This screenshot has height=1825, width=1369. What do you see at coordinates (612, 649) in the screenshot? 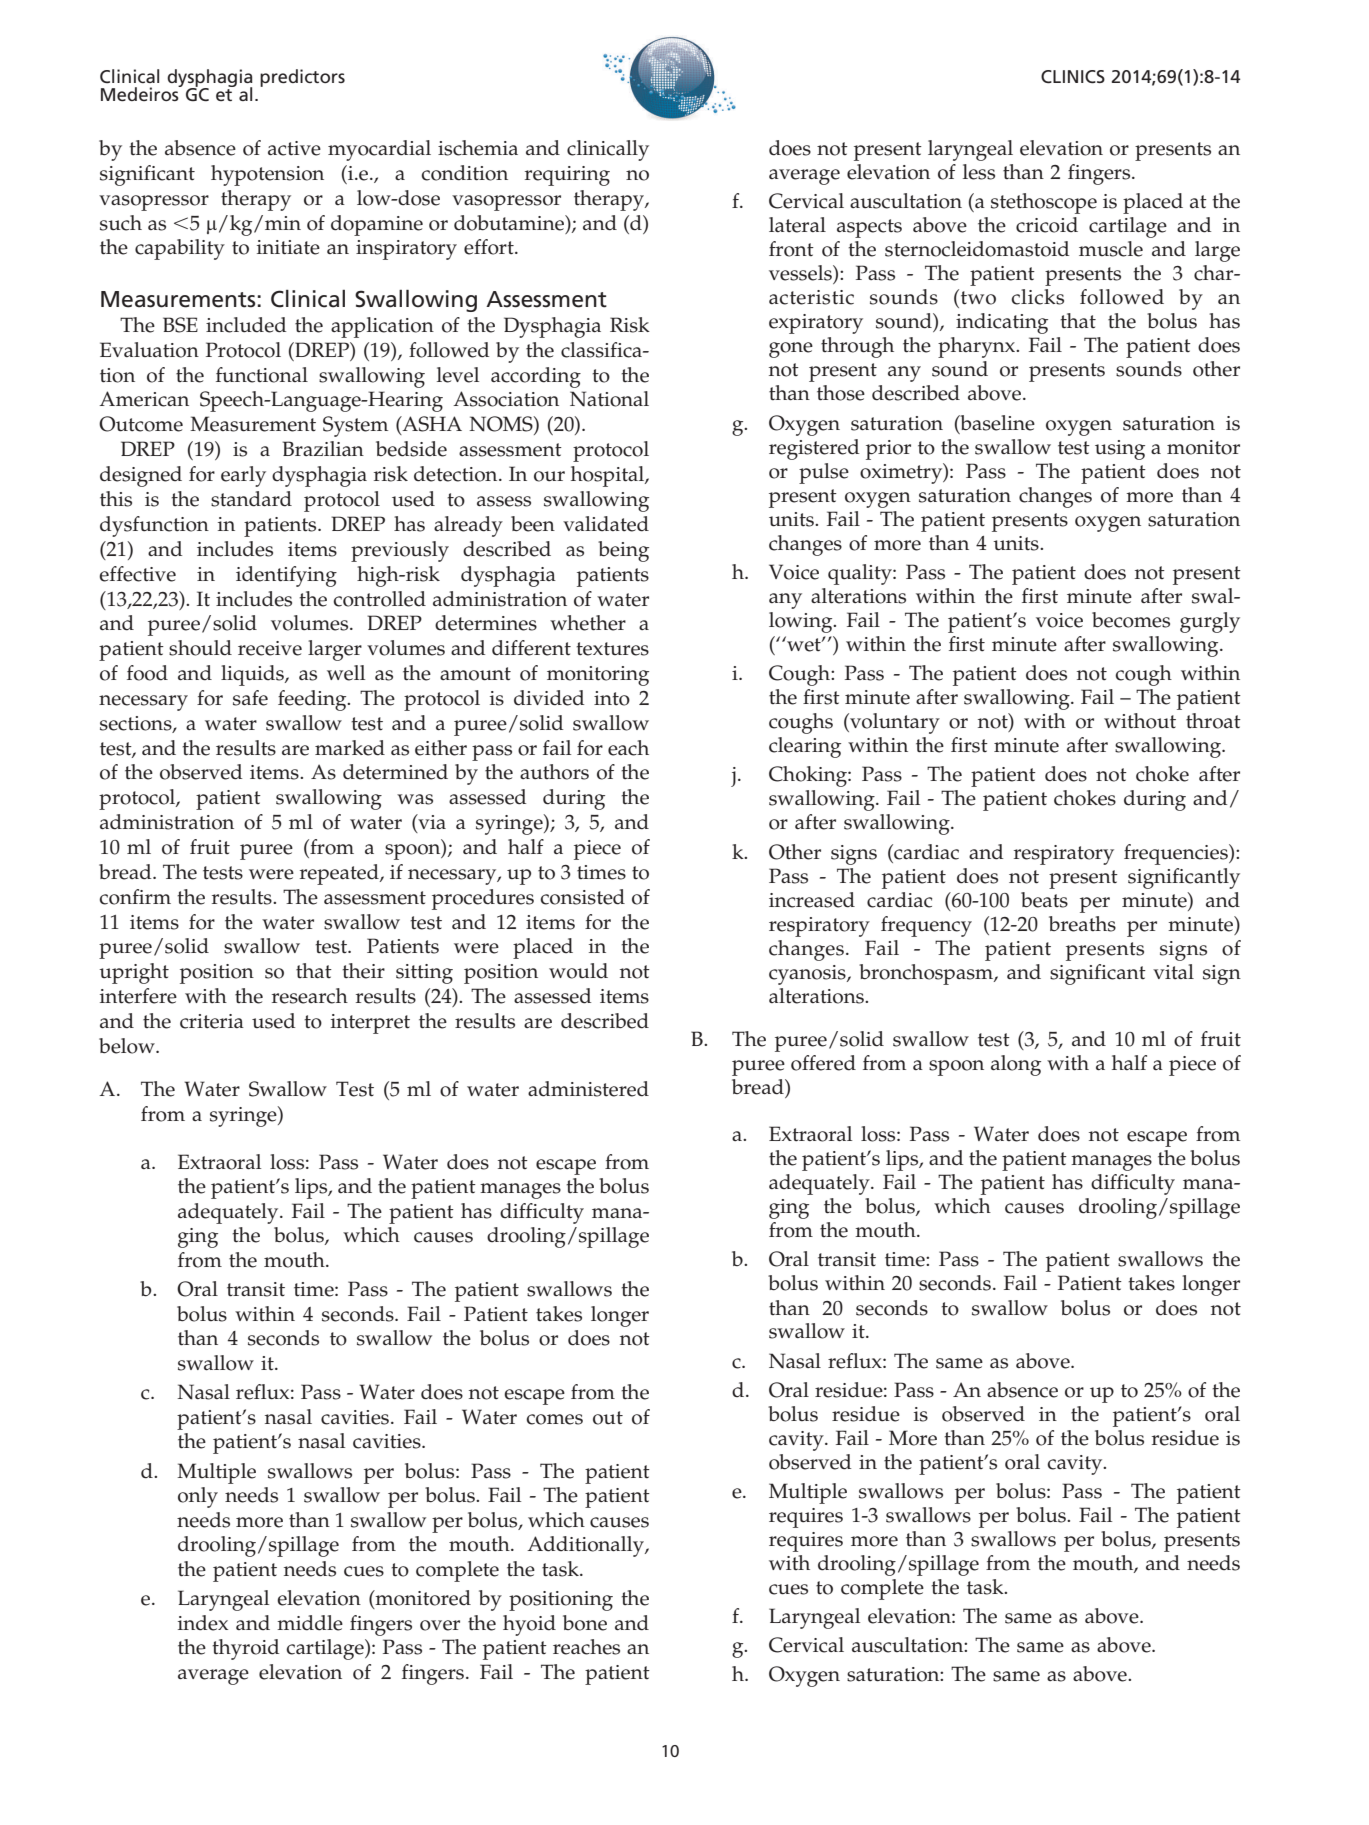
I see `textures` at bounding box center [612, 649].
